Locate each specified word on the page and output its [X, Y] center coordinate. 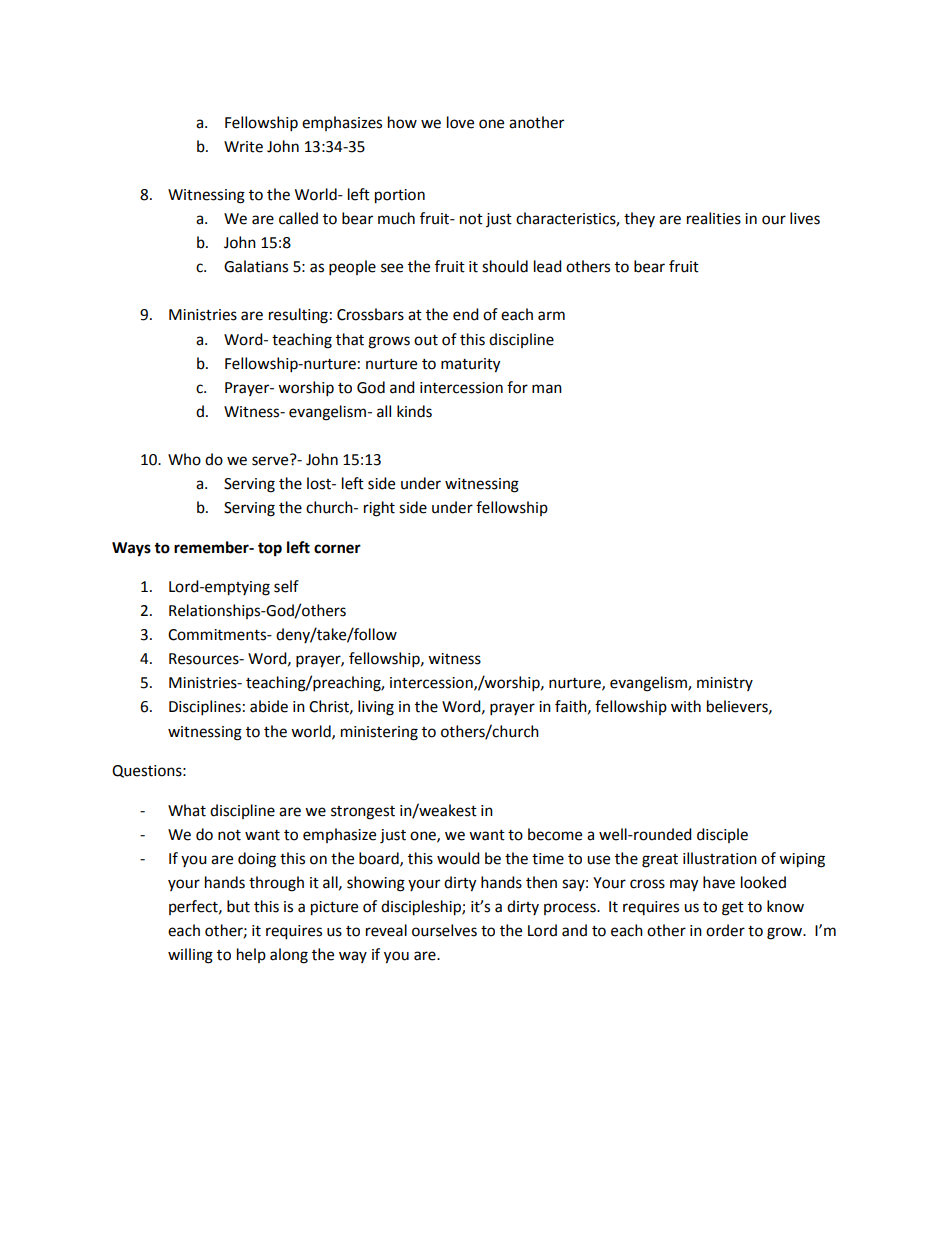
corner [337, 549]
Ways [131, 549]
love [460, 122]
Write [243, 147]
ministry [725, 684]
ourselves [444, 930]
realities [714, 218]
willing [190, 956]
